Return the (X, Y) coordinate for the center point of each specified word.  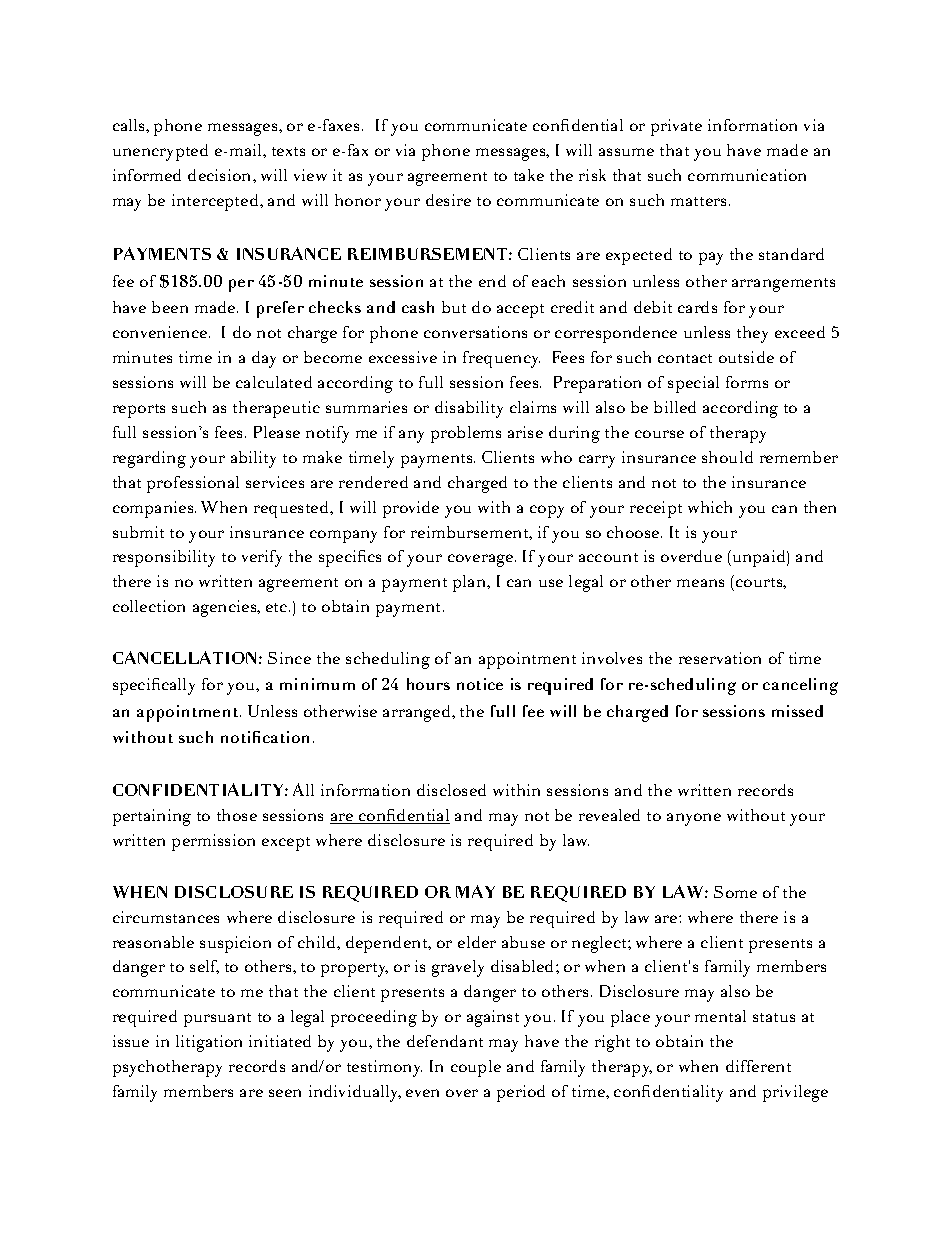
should (727, 457)
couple (476, 1068)
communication (747, 175)
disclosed (451, 790)
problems (466, 434)
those (237, 815)
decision (221, 175)
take (529, 175)
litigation (209, 1043)
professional (193, 484)
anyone (694, 819)
